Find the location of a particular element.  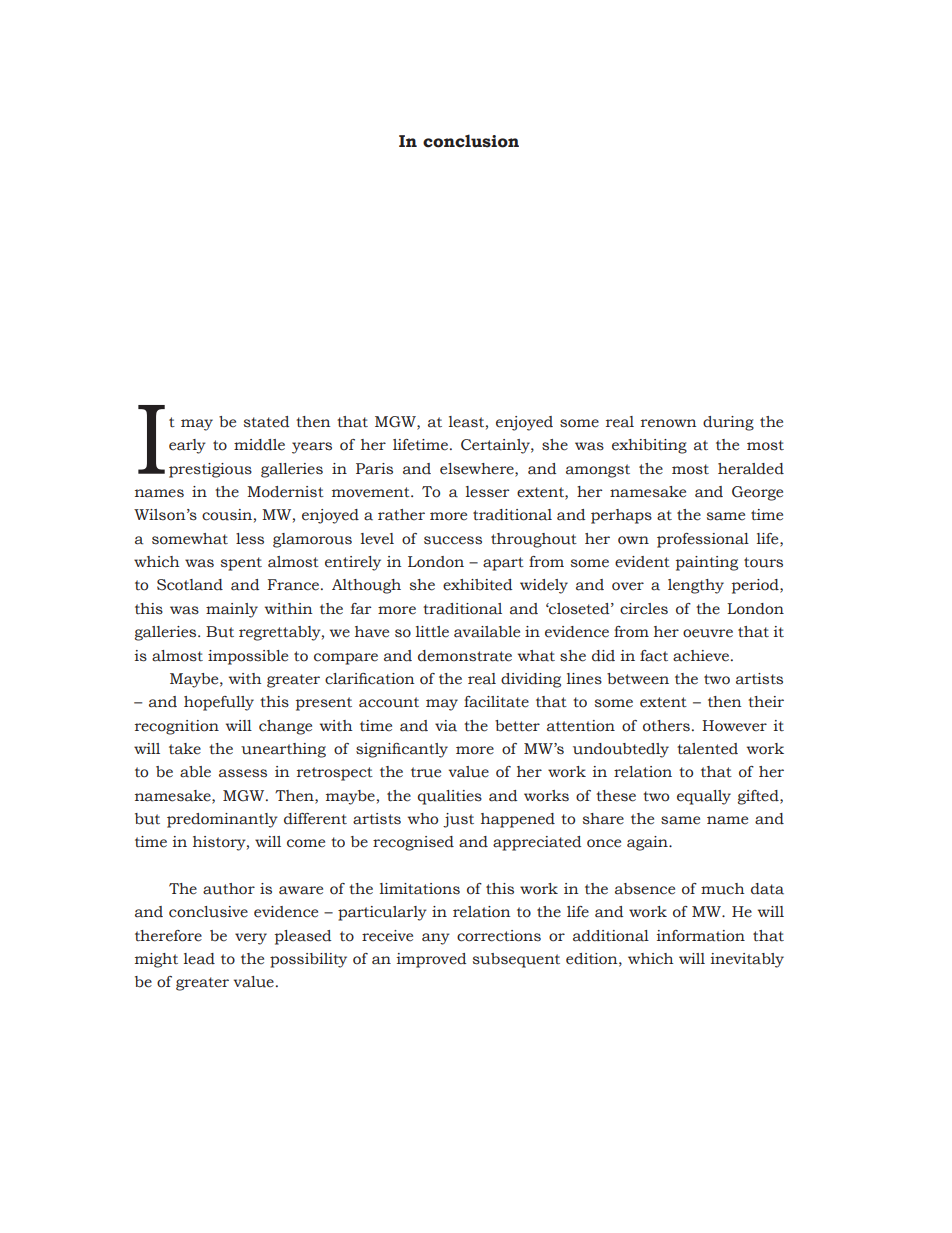

middle is located at coordinates (259, 445).
